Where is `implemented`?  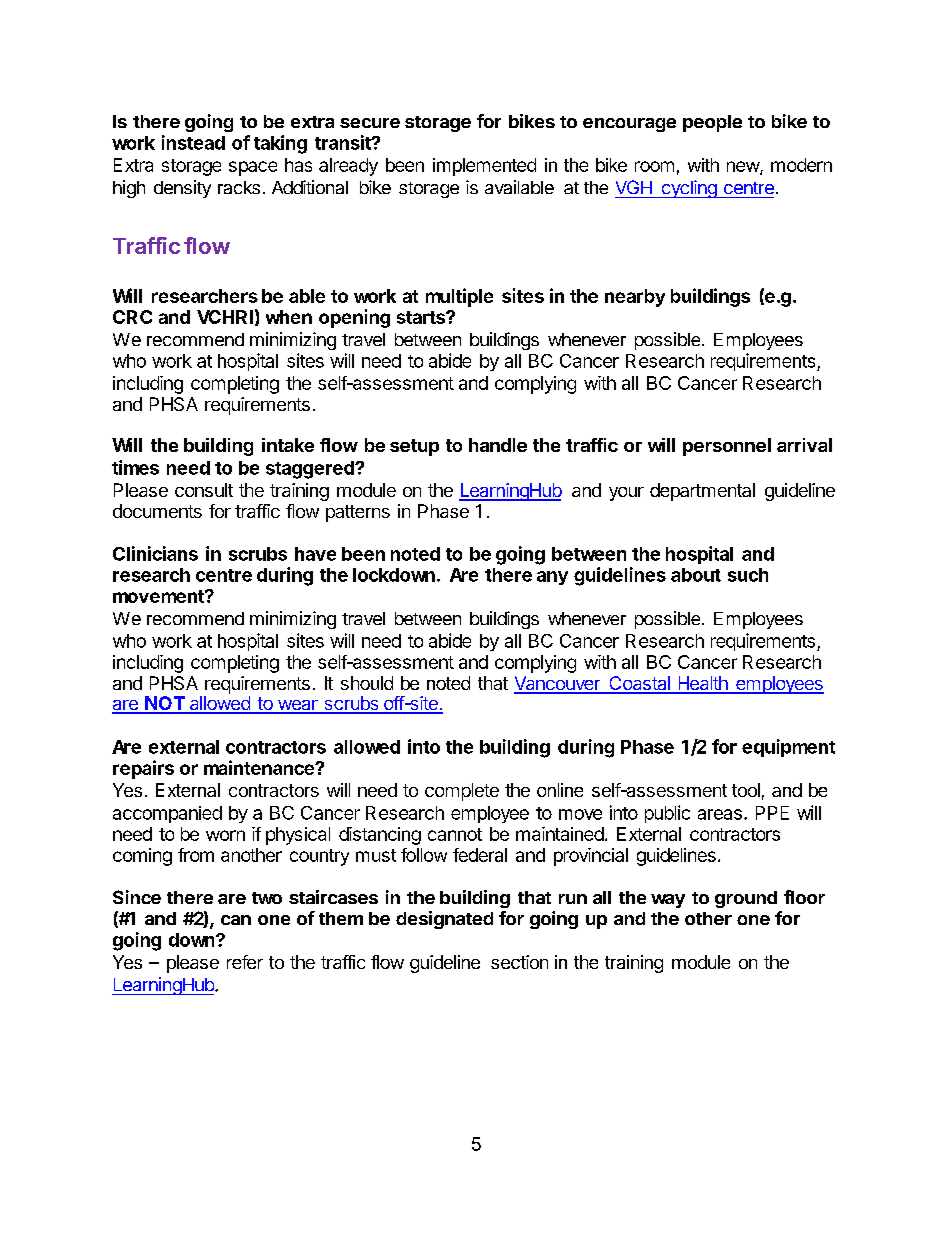
implemented is located at coordinates (484, 167).
